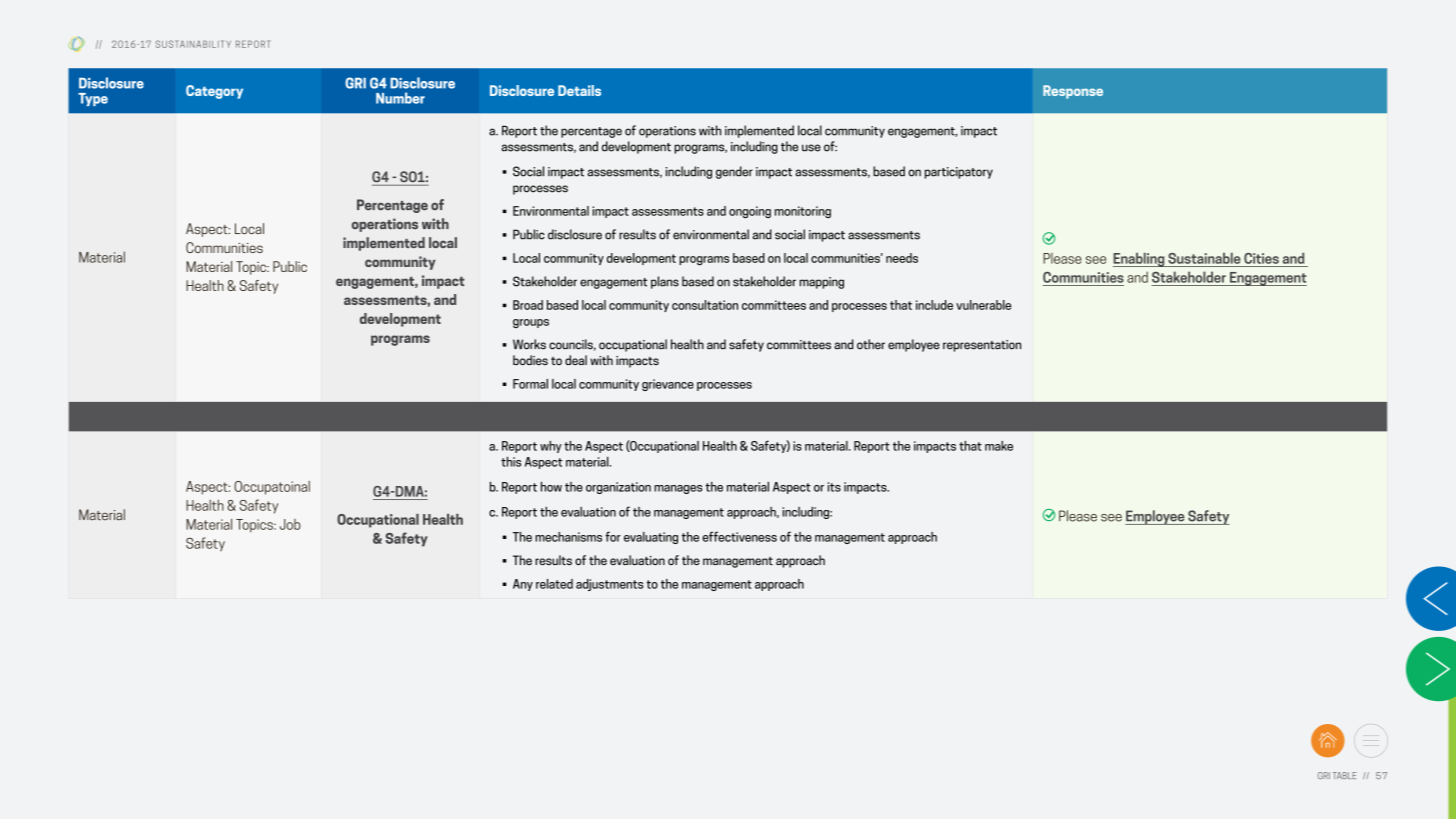 The height and width of the screenshot is (819, 1456). What do you see at coordinates (214, 92) in the screenshot?
I see `Category` at bounding box center [214, 92].
